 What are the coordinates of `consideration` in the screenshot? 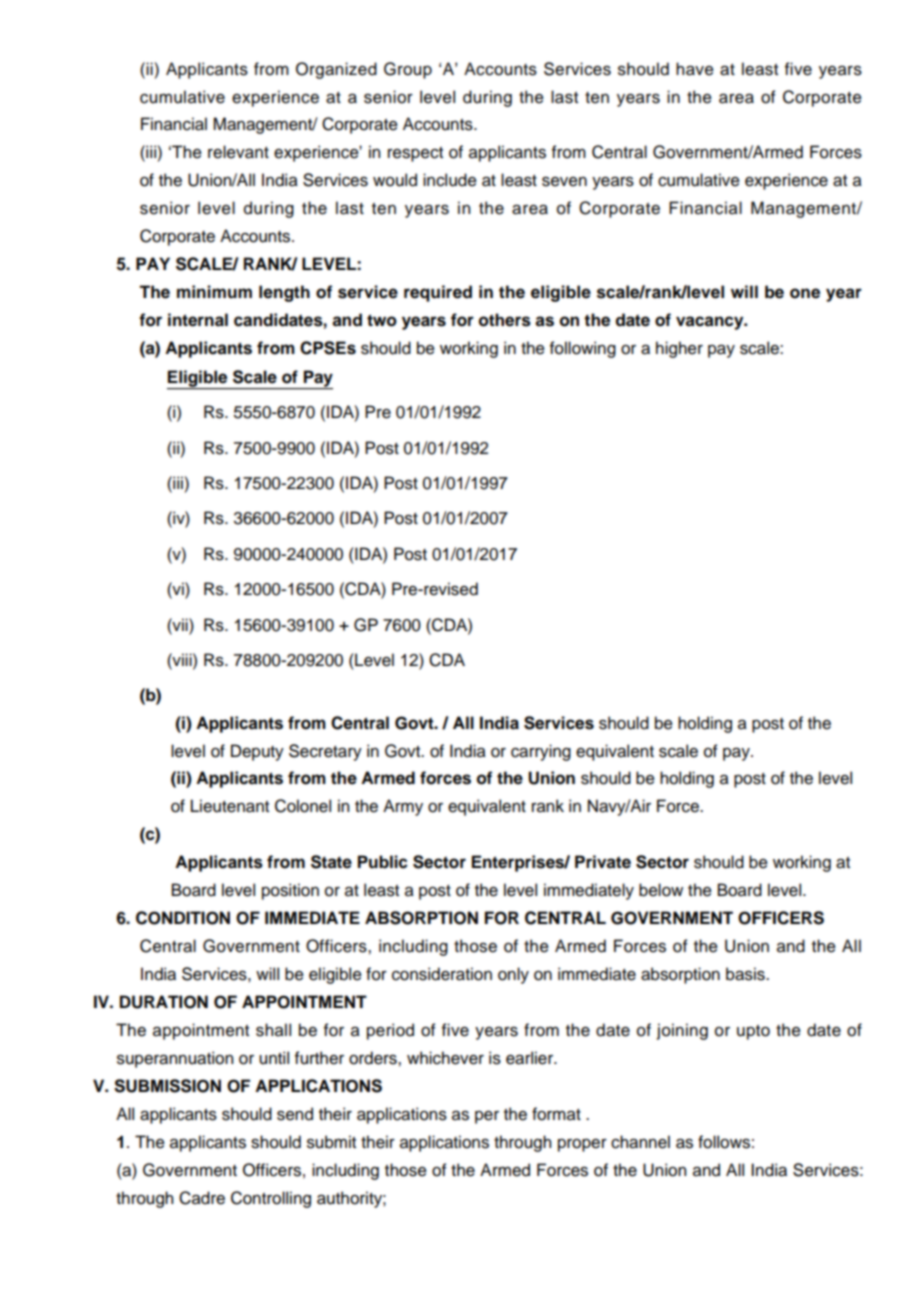 It's located at (442, 974).
